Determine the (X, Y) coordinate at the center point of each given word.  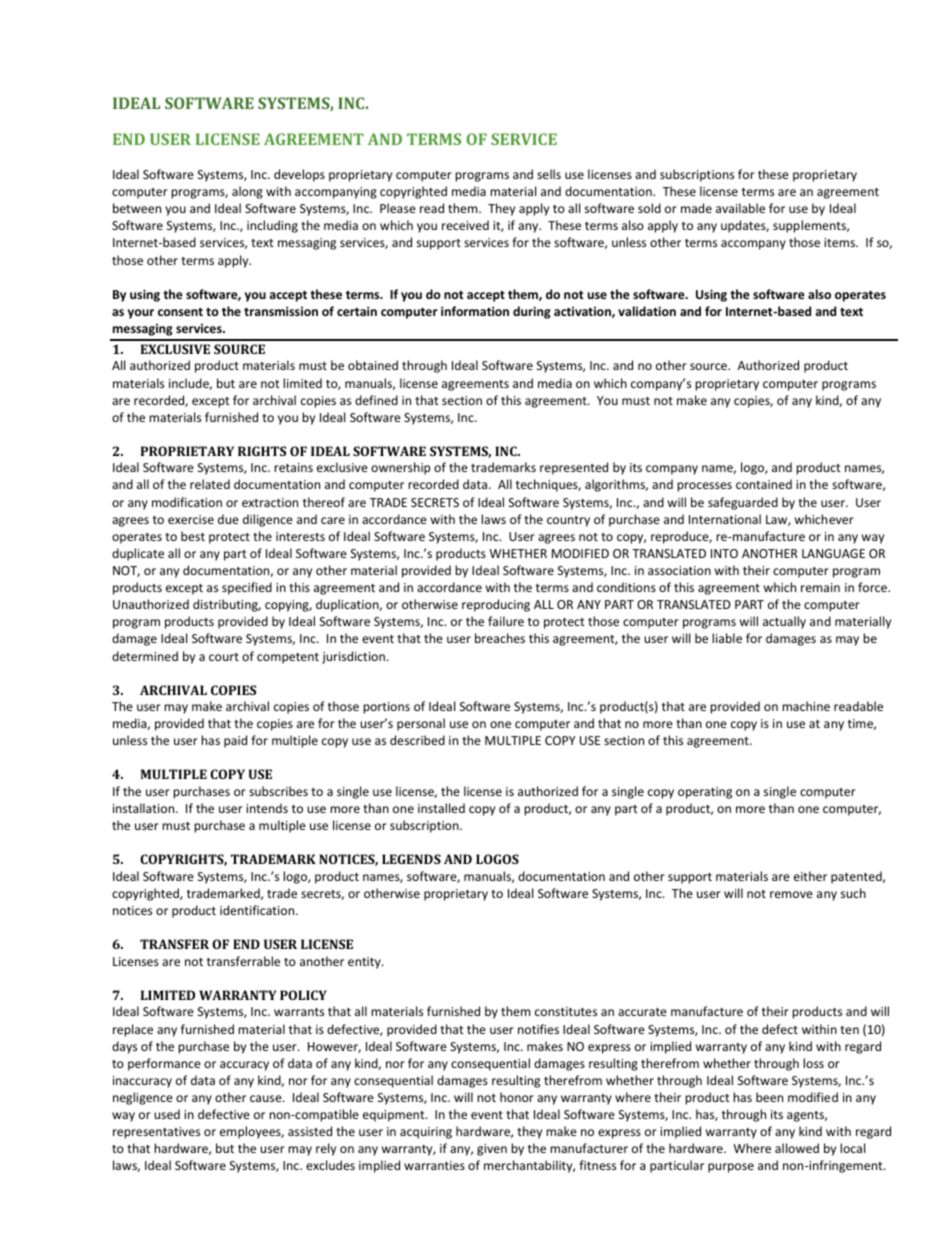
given (492, 1150)
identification (258, 910)
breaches (500, 638)
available (740, 208)
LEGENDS (411, 859)
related (210, 484)
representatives (156, 1133)
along (247, 192)
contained (764, 484)
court (224, 657)
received (465, 225)
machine (806, 706)
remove (791, 894)
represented (574, 468)
